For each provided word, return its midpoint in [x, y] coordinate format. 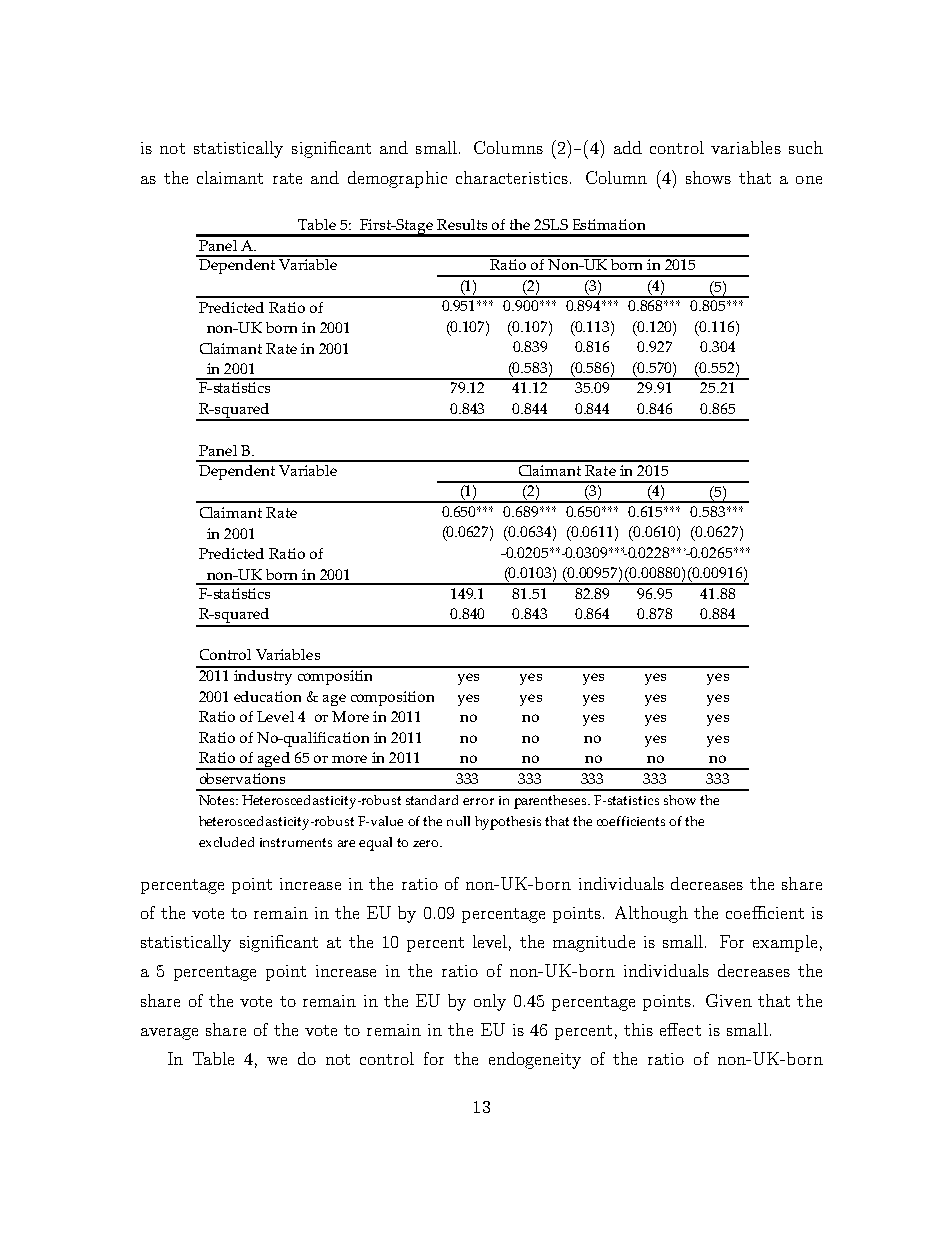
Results [462, 224]
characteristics [512, 177]
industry [263, 676]
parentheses [551, 802]
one [809, 180]
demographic [397, 179]
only [490, 1002]
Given [729, 1000]
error [478, 801]
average [169, 1034]
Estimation [609, 224]
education [267, 696]
